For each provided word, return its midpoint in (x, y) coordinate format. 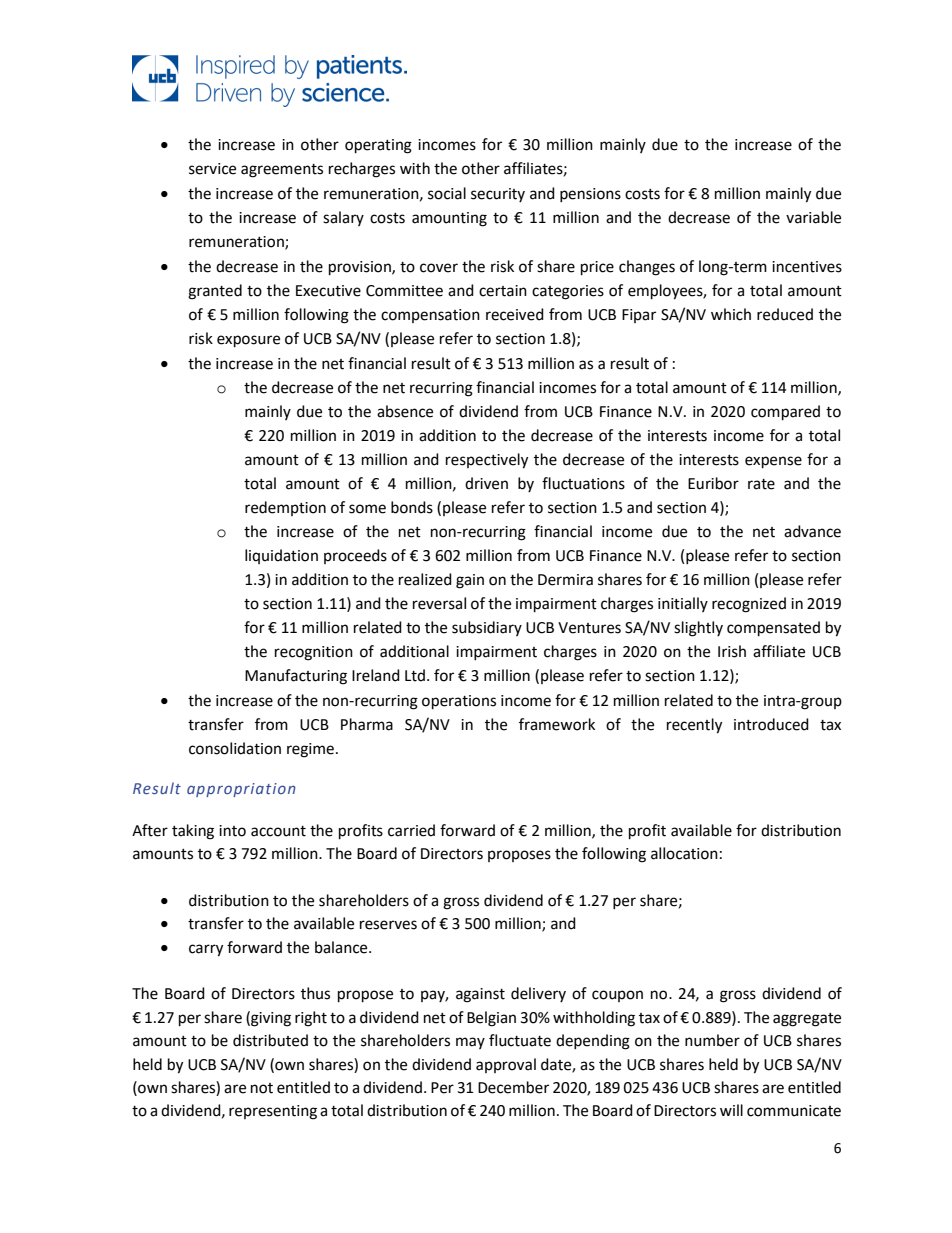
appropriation (241, 790)
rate (761, 484)
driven (486, 483)
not (262, 1088)
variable (813, 217)
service (212, 169)
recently (694, 726)
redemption (285, 508)
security (498, 195)
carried (411, 830)
